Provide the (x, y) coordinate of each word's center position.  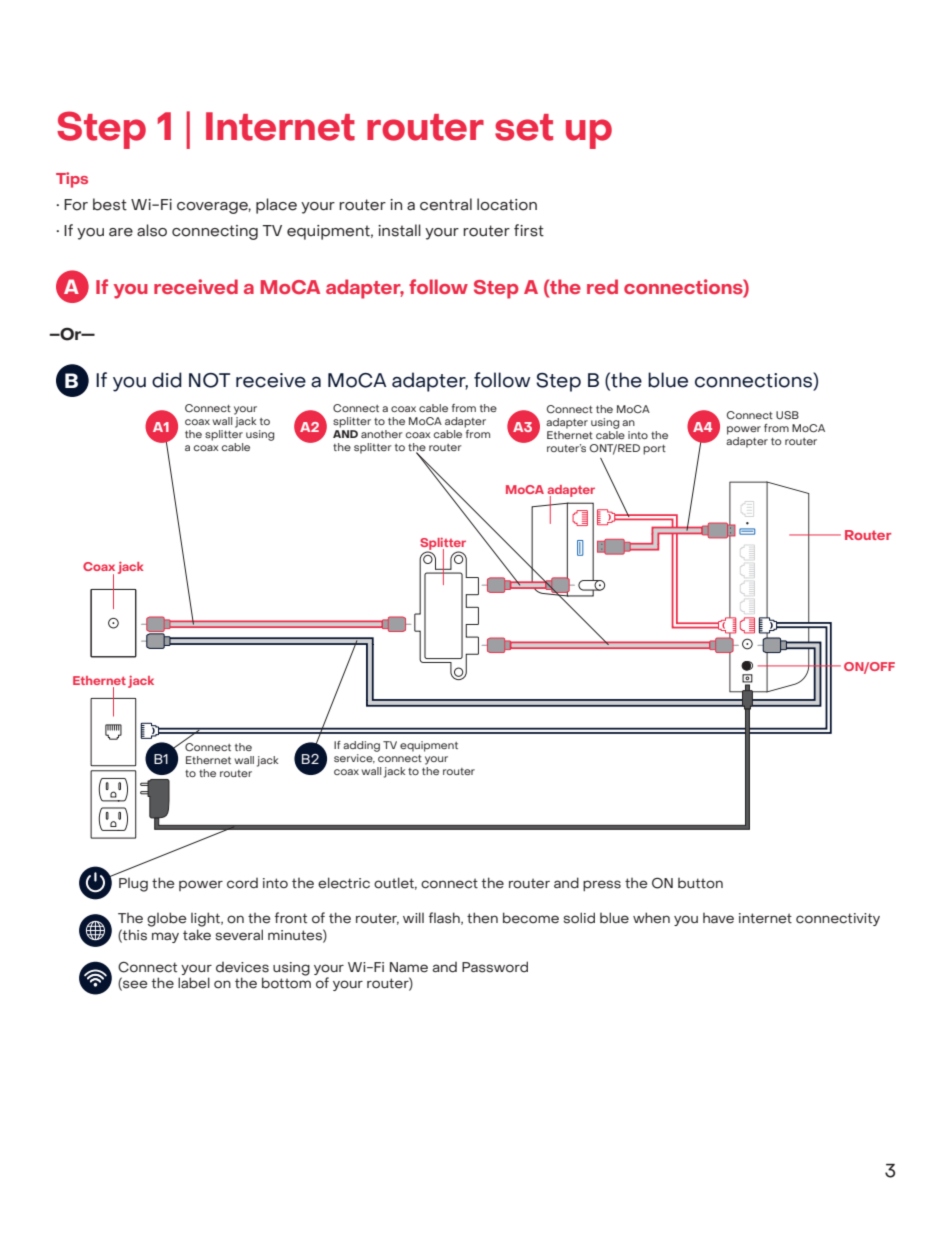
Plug (133, 885)
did (167, 380)
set (524, 127)
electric (344, 883)
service (354, 759)
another (381, 434)
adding (361, 746)
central (446, 204)
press (602, 885)
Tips (72, 180)
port (654, 450)
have (718, 918)
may (165, 937)
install (399, 230)
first (529, 230)
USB (787, 415)
